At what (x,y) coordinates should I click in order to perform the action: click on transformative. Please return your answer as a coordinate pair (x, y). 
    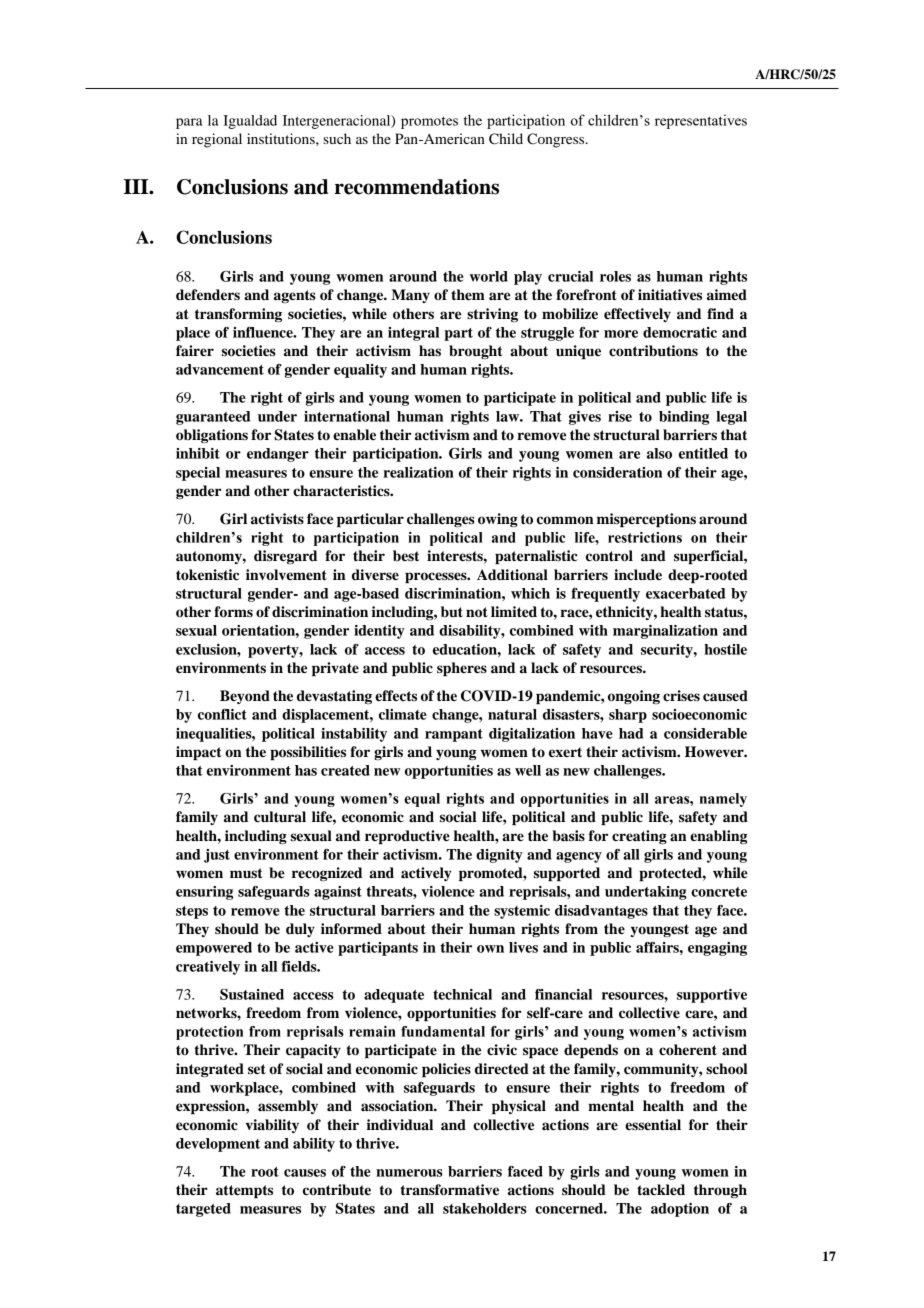
    Looking at the image, I should click on (449, 1190).
